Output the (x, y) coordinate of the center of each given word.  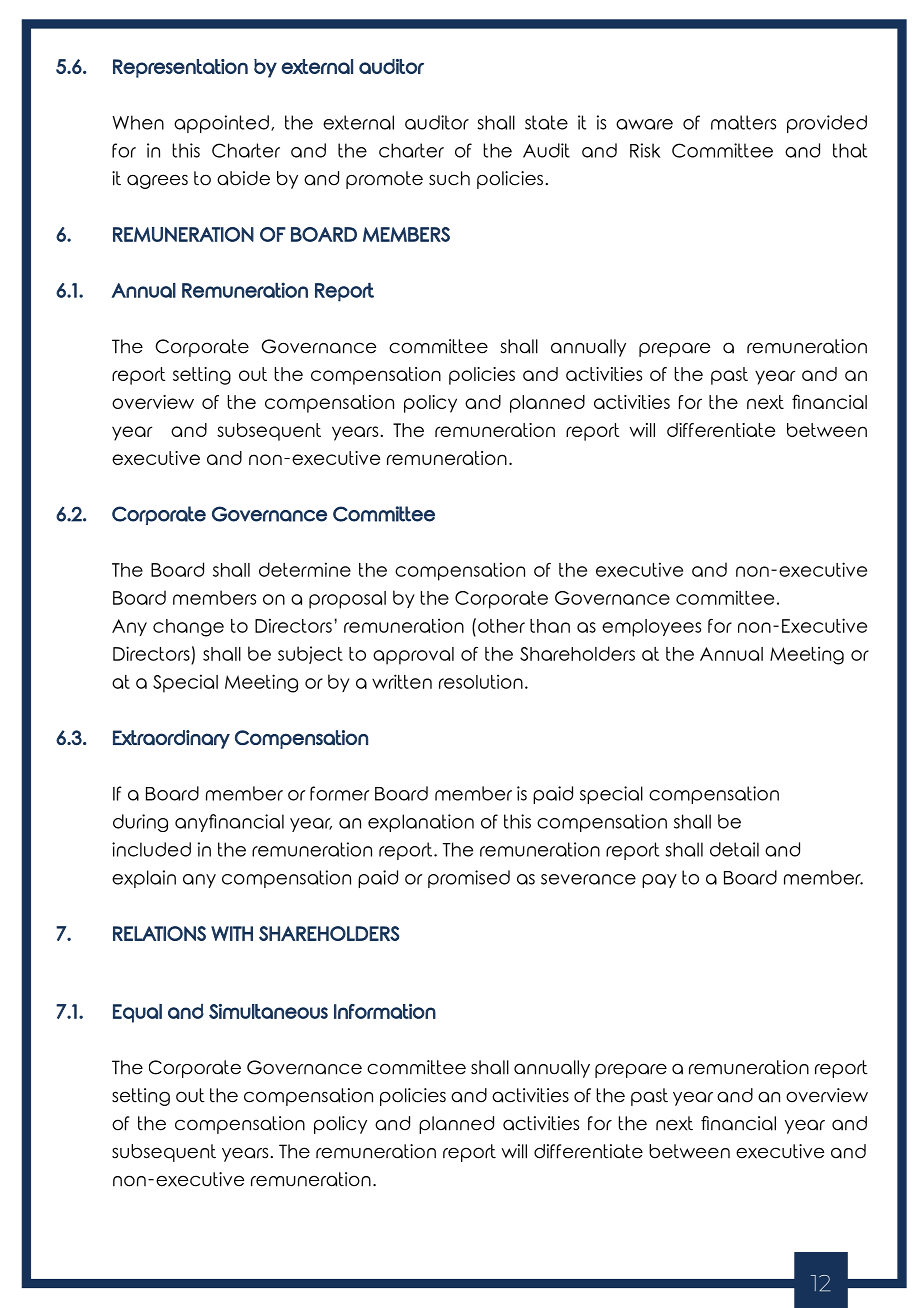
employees (651, 628)
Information (385, 1011)
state (546, 122)
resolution (481, 681)
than (550, 626)
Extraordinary (171, 739)
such (449, 178)
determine (305, 569)
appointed (221, 124)
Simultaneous (268, 1011)
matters (743, 122)
